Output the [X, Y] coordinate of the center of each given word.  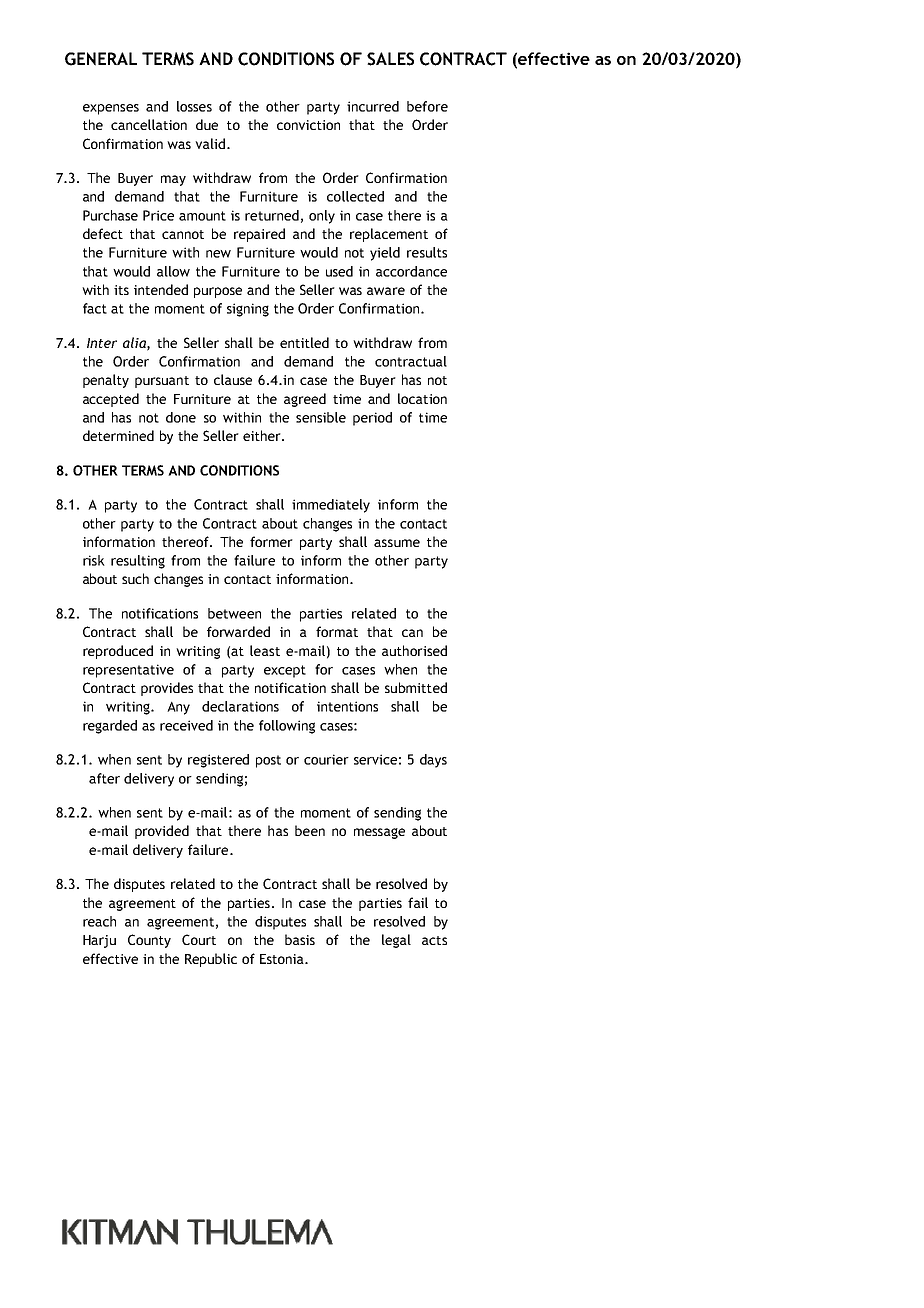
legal [396, 941]
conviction [308, 125]
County [149, 941]
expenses [111, 109]
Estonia [283, 959]
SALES [390, 59]
